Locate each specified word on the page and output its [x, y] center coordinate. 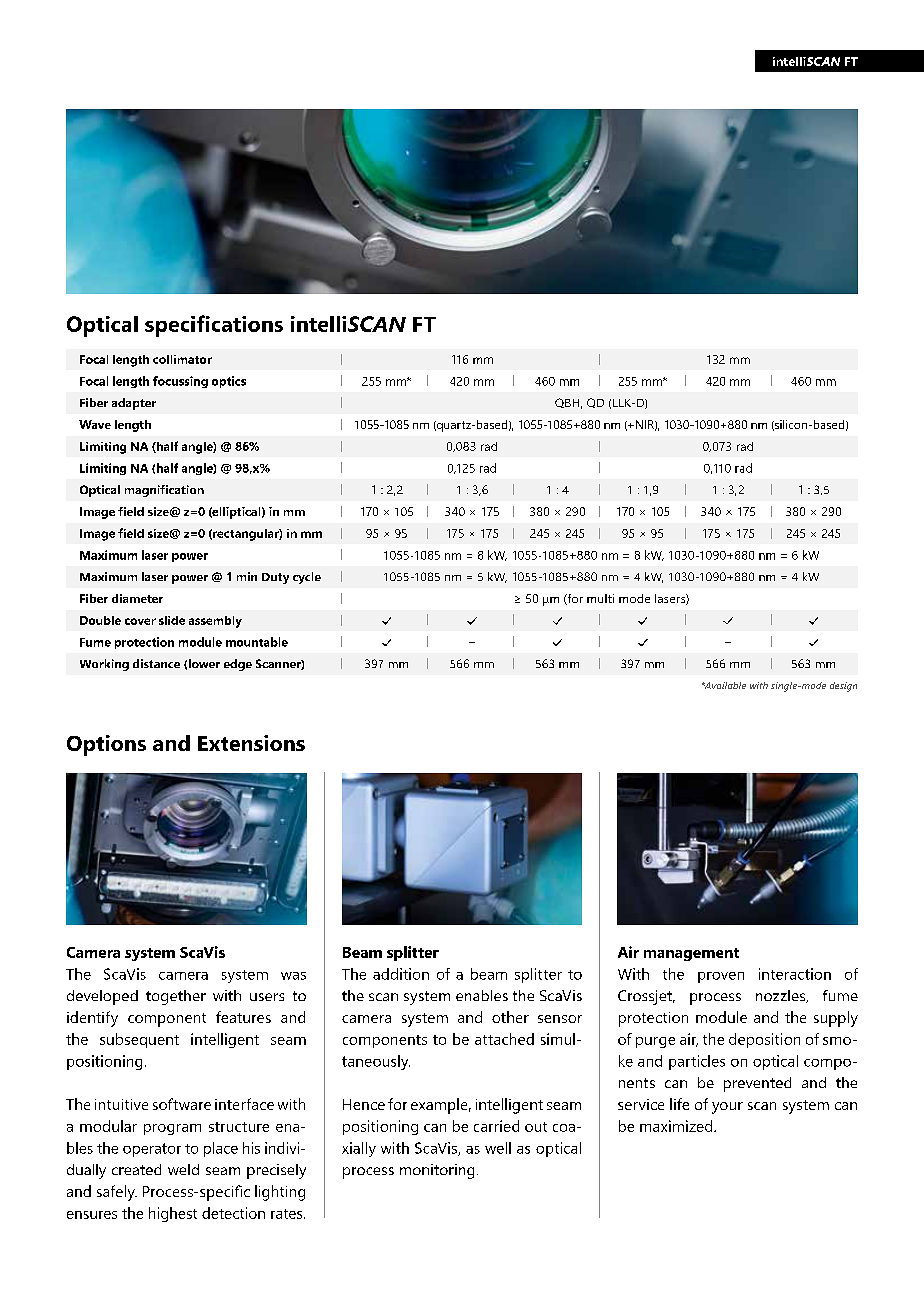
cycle [307, 578]
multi [600, 598]
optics [229, 382]
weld [183, 1169]
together [176, 997]
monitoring [437, 1171]
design [843, 687]
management [691, 954]
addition [401, 974]
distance [156, 663]
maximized [677, 1126]
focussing [180, 382]
